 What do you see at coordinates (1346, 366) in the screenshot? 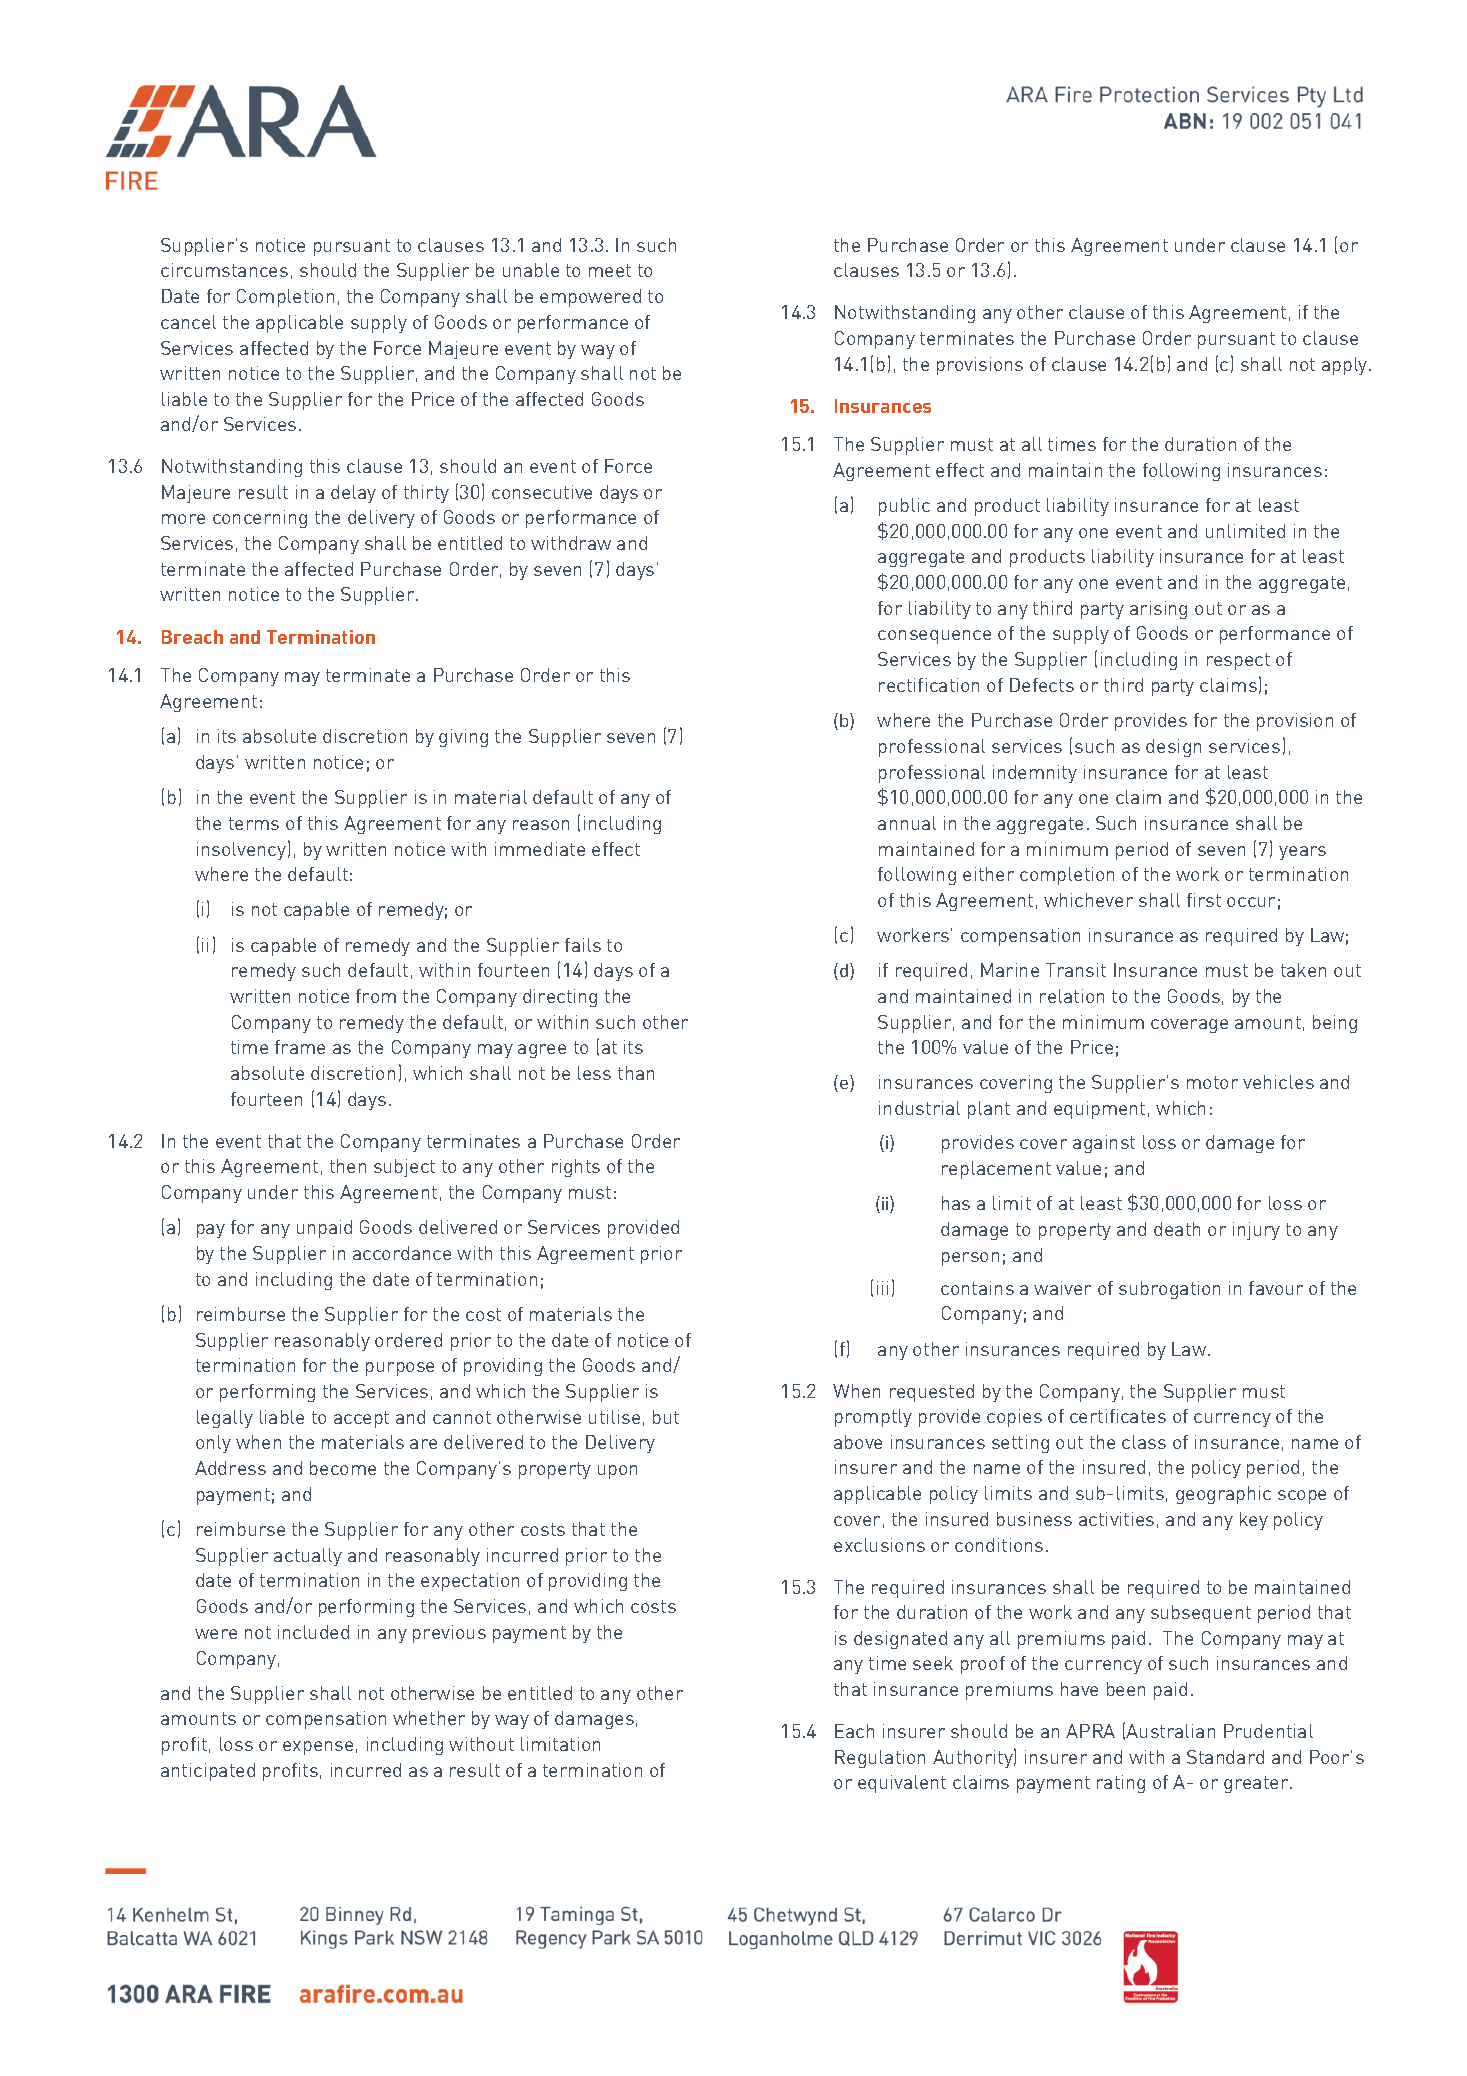
I see `apply` at bounding box center [1346, 366].
